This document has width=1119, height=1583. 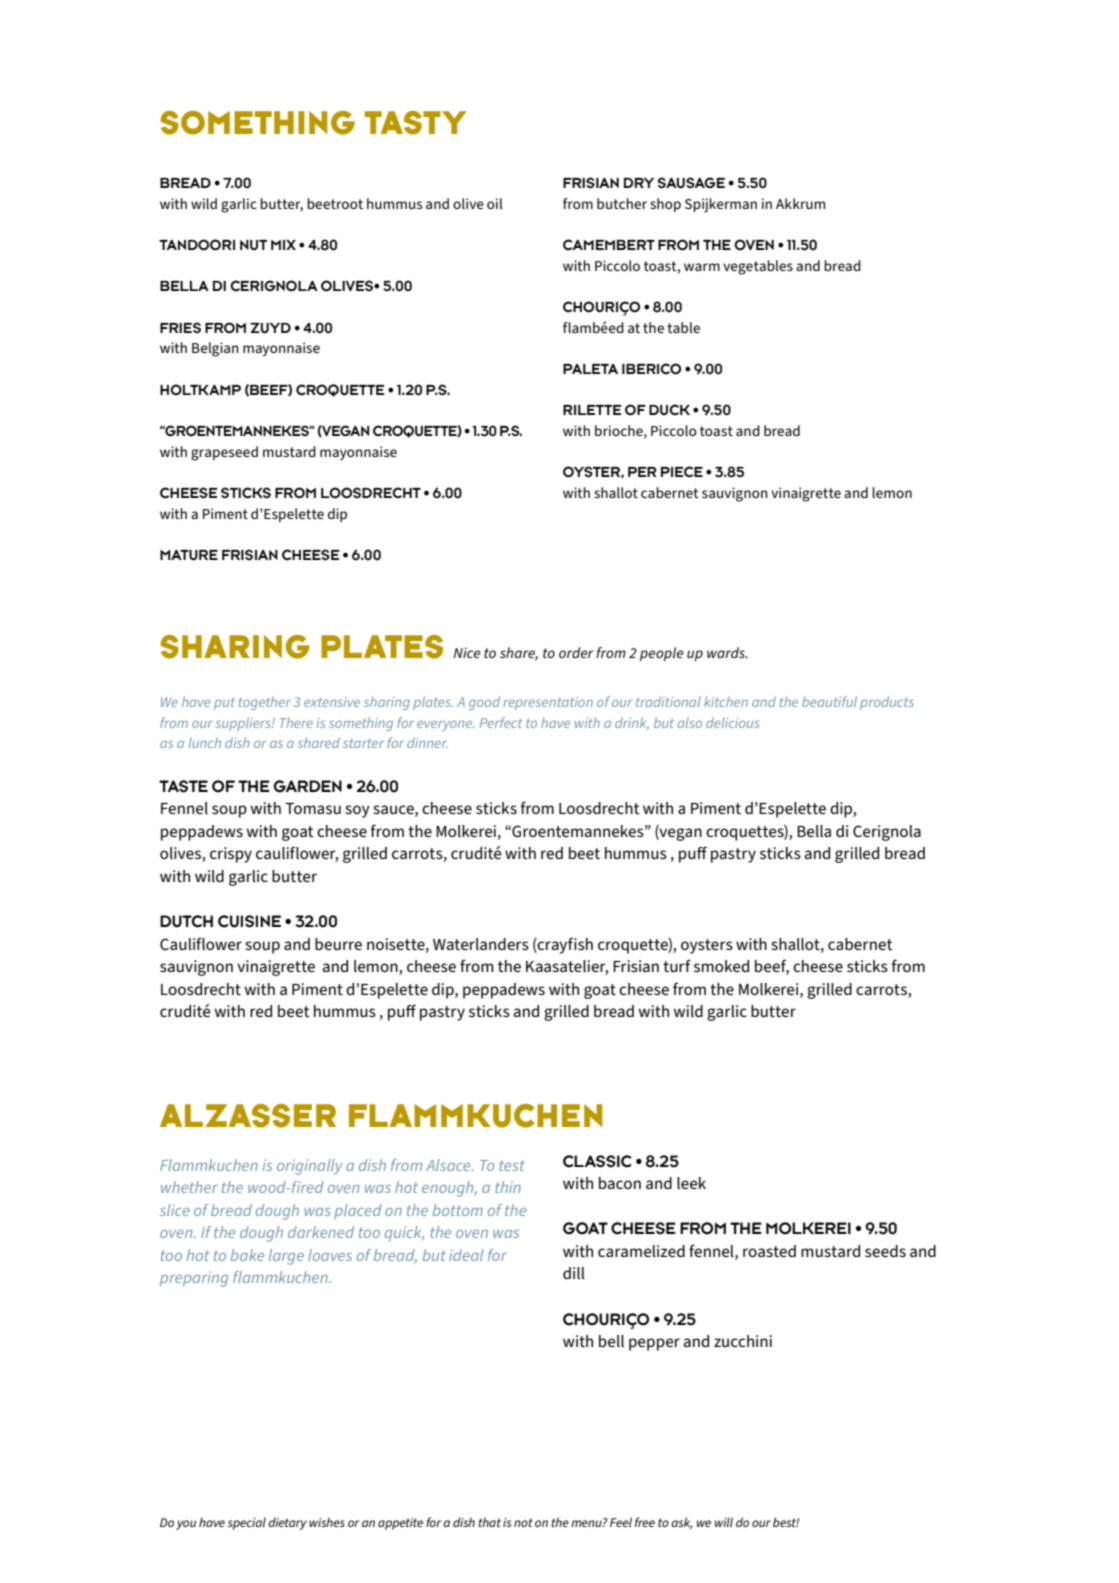 I want to click on NUT, so click(x=253, y=245).
